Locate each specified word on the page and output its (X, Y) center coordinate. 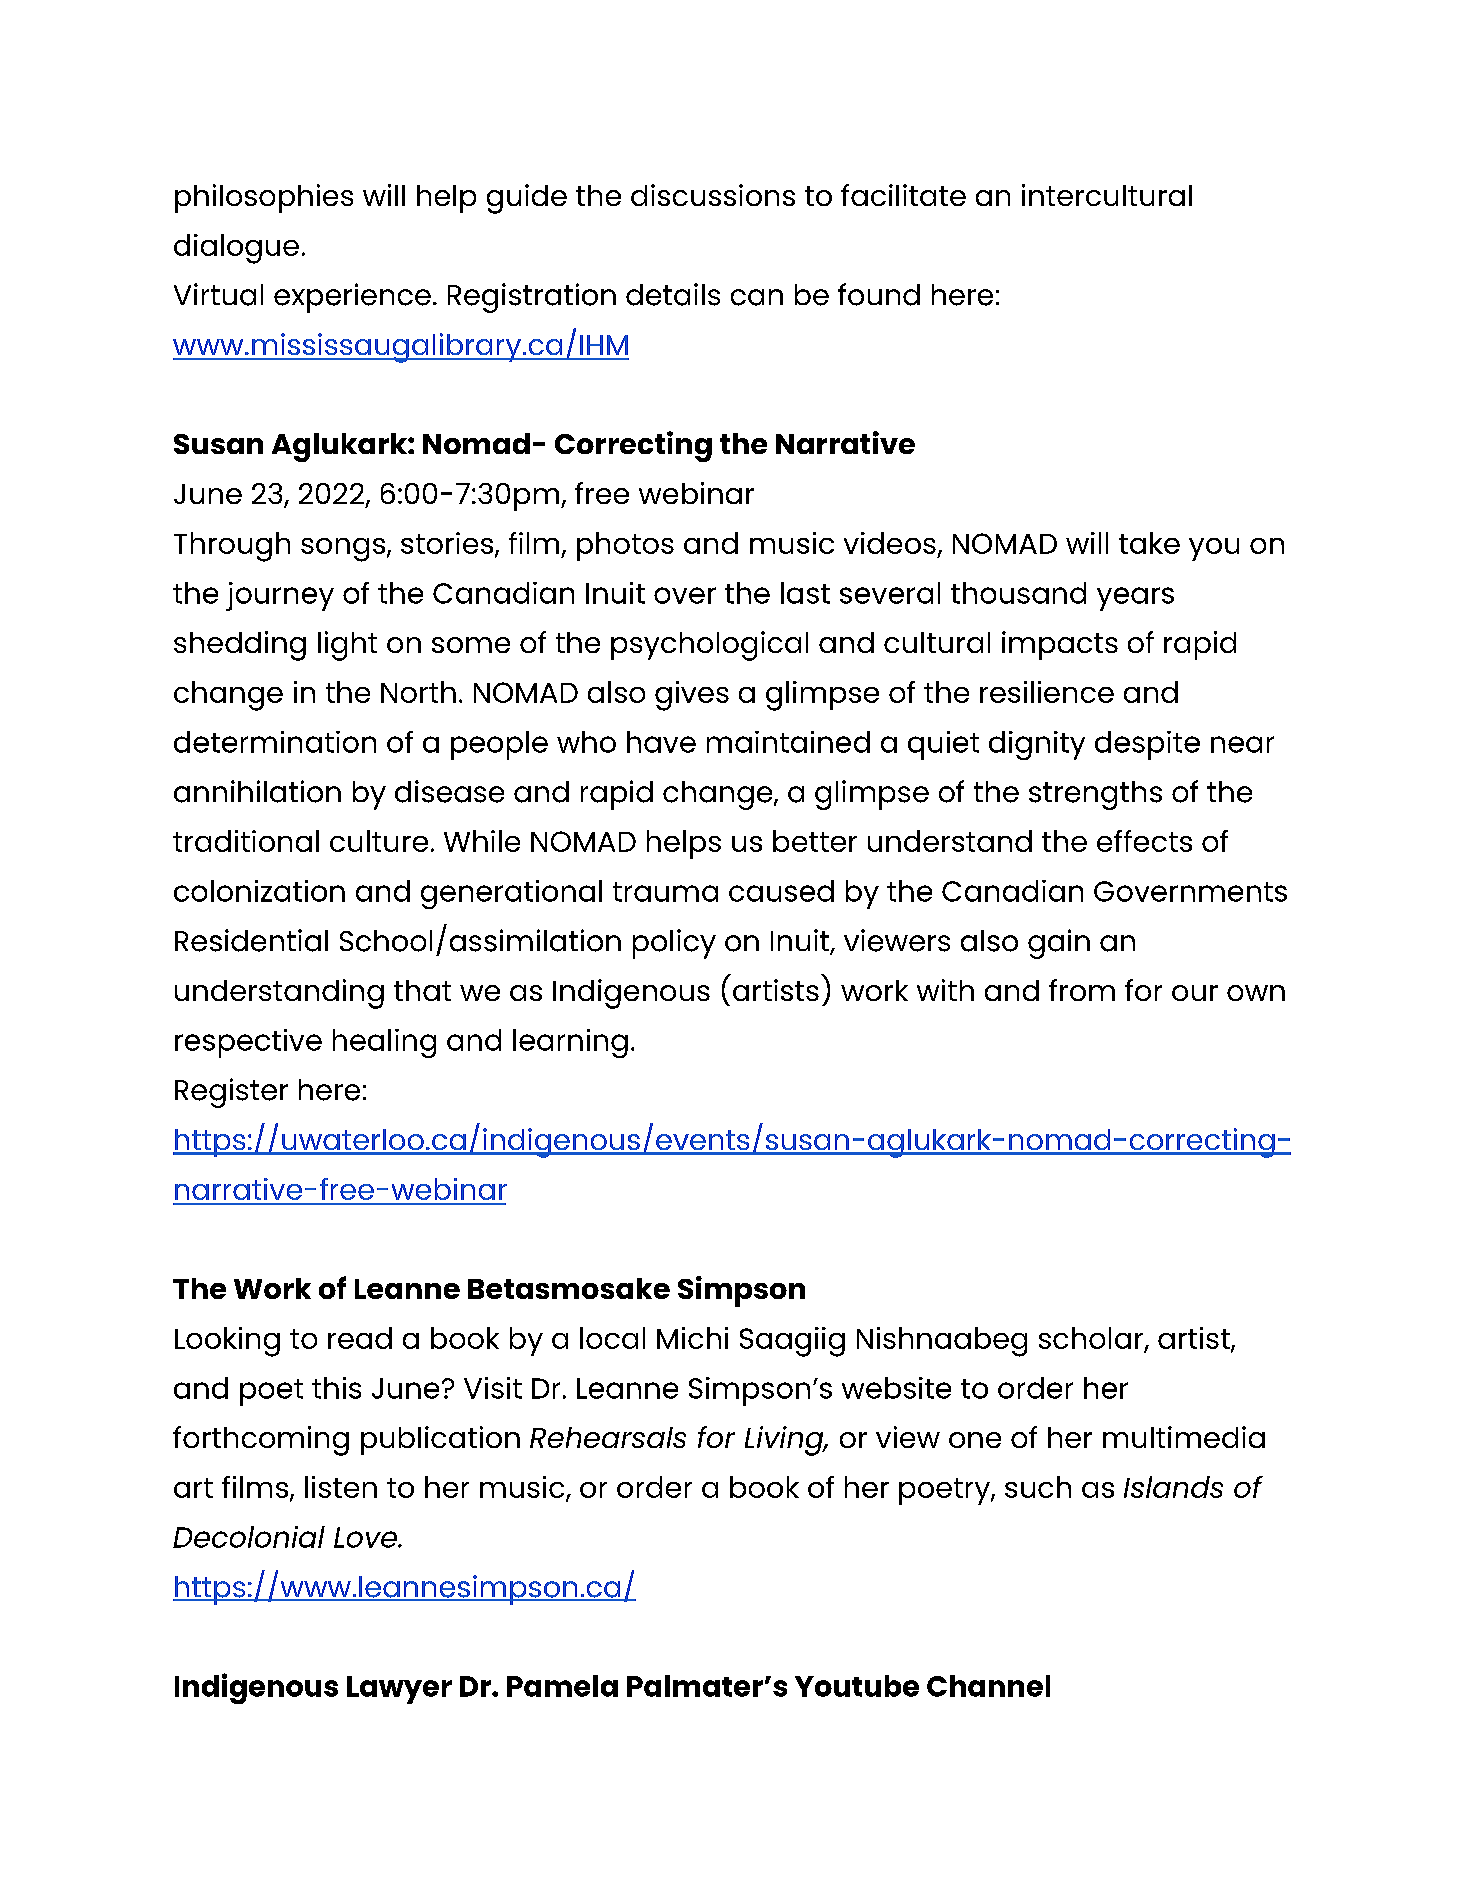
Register (231, 1093)
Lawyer (399, 1690)
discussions (713, 195)
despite (1147, 745)
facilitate (903, 195)
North (418, 692)
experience (352, 298)
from (1082, 990)
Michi (692, 1338)
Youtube (857, 1686)
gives (692, 696)
